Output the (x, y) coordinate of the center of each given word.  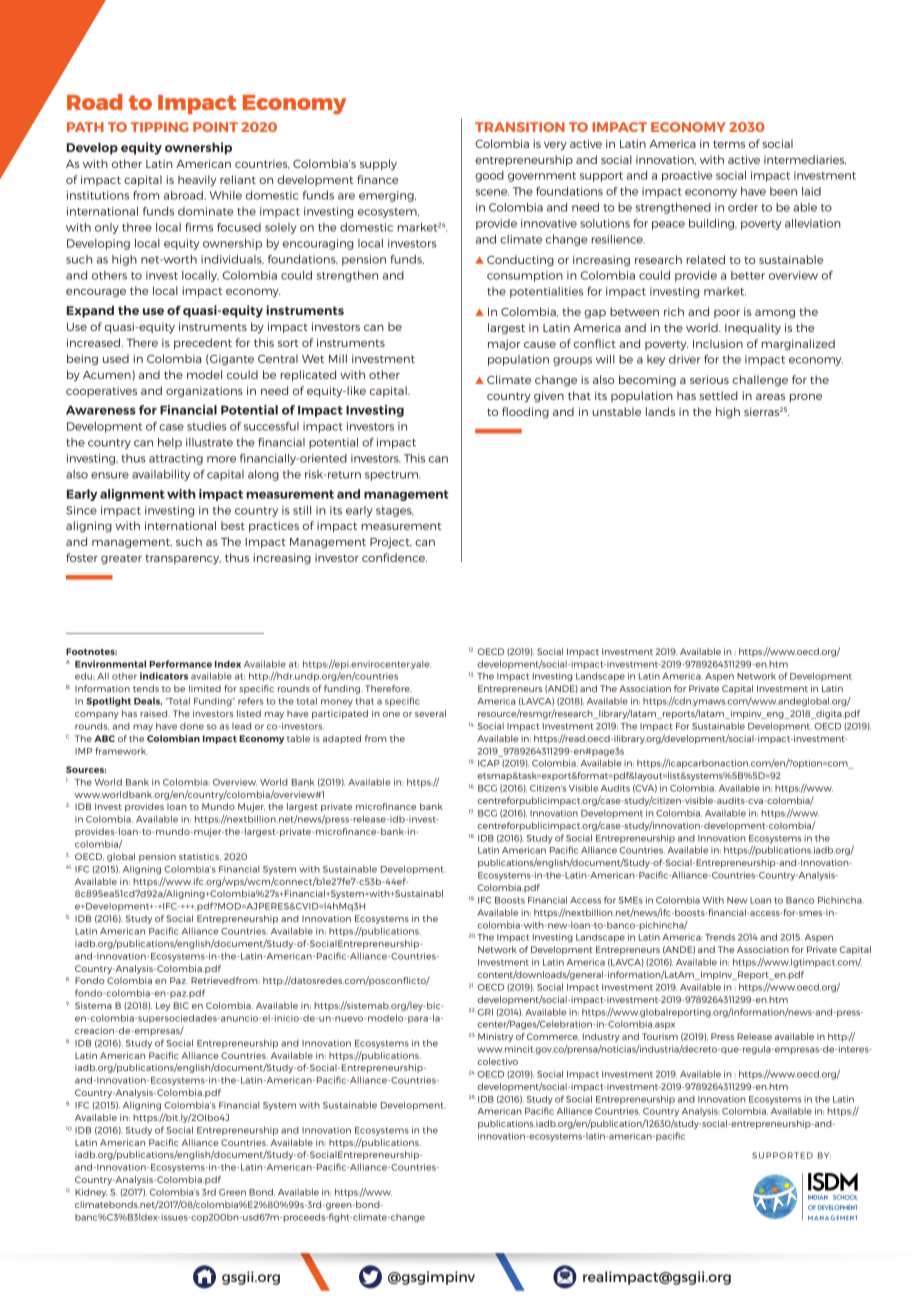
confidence (394, 557)
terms (729, 144)
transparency (183, 559)
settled (718, 395)
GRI (484, 1012)
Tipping (160, 127)
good (489, 176)
